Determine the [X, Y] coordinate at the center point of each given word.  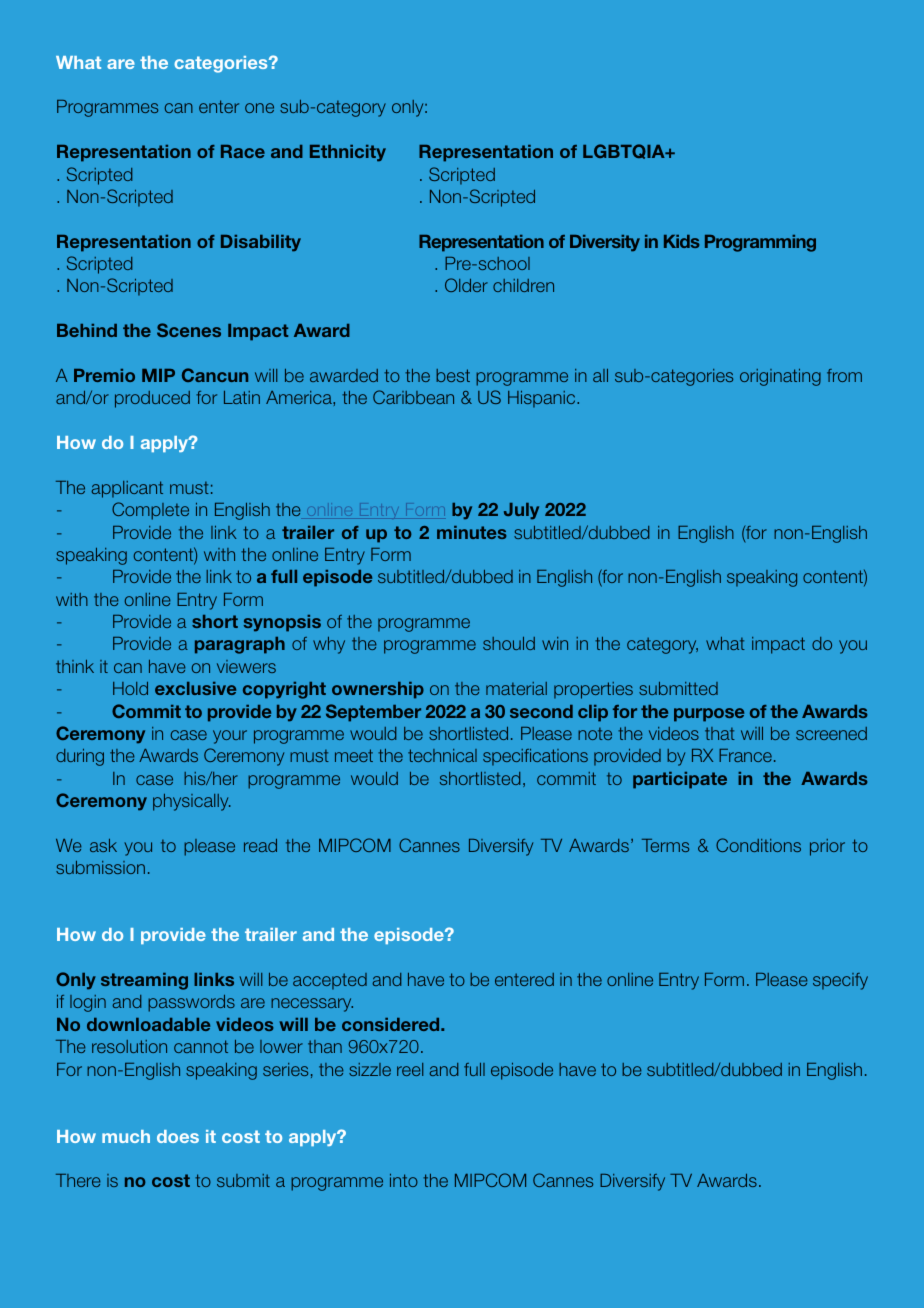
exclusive [195, 688]
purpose [709, 715]
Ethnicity [348, 153]
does [178, 1136]
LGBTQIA [625, 151]
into [404, 1180]
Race [243, 151]
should [509, 643]
